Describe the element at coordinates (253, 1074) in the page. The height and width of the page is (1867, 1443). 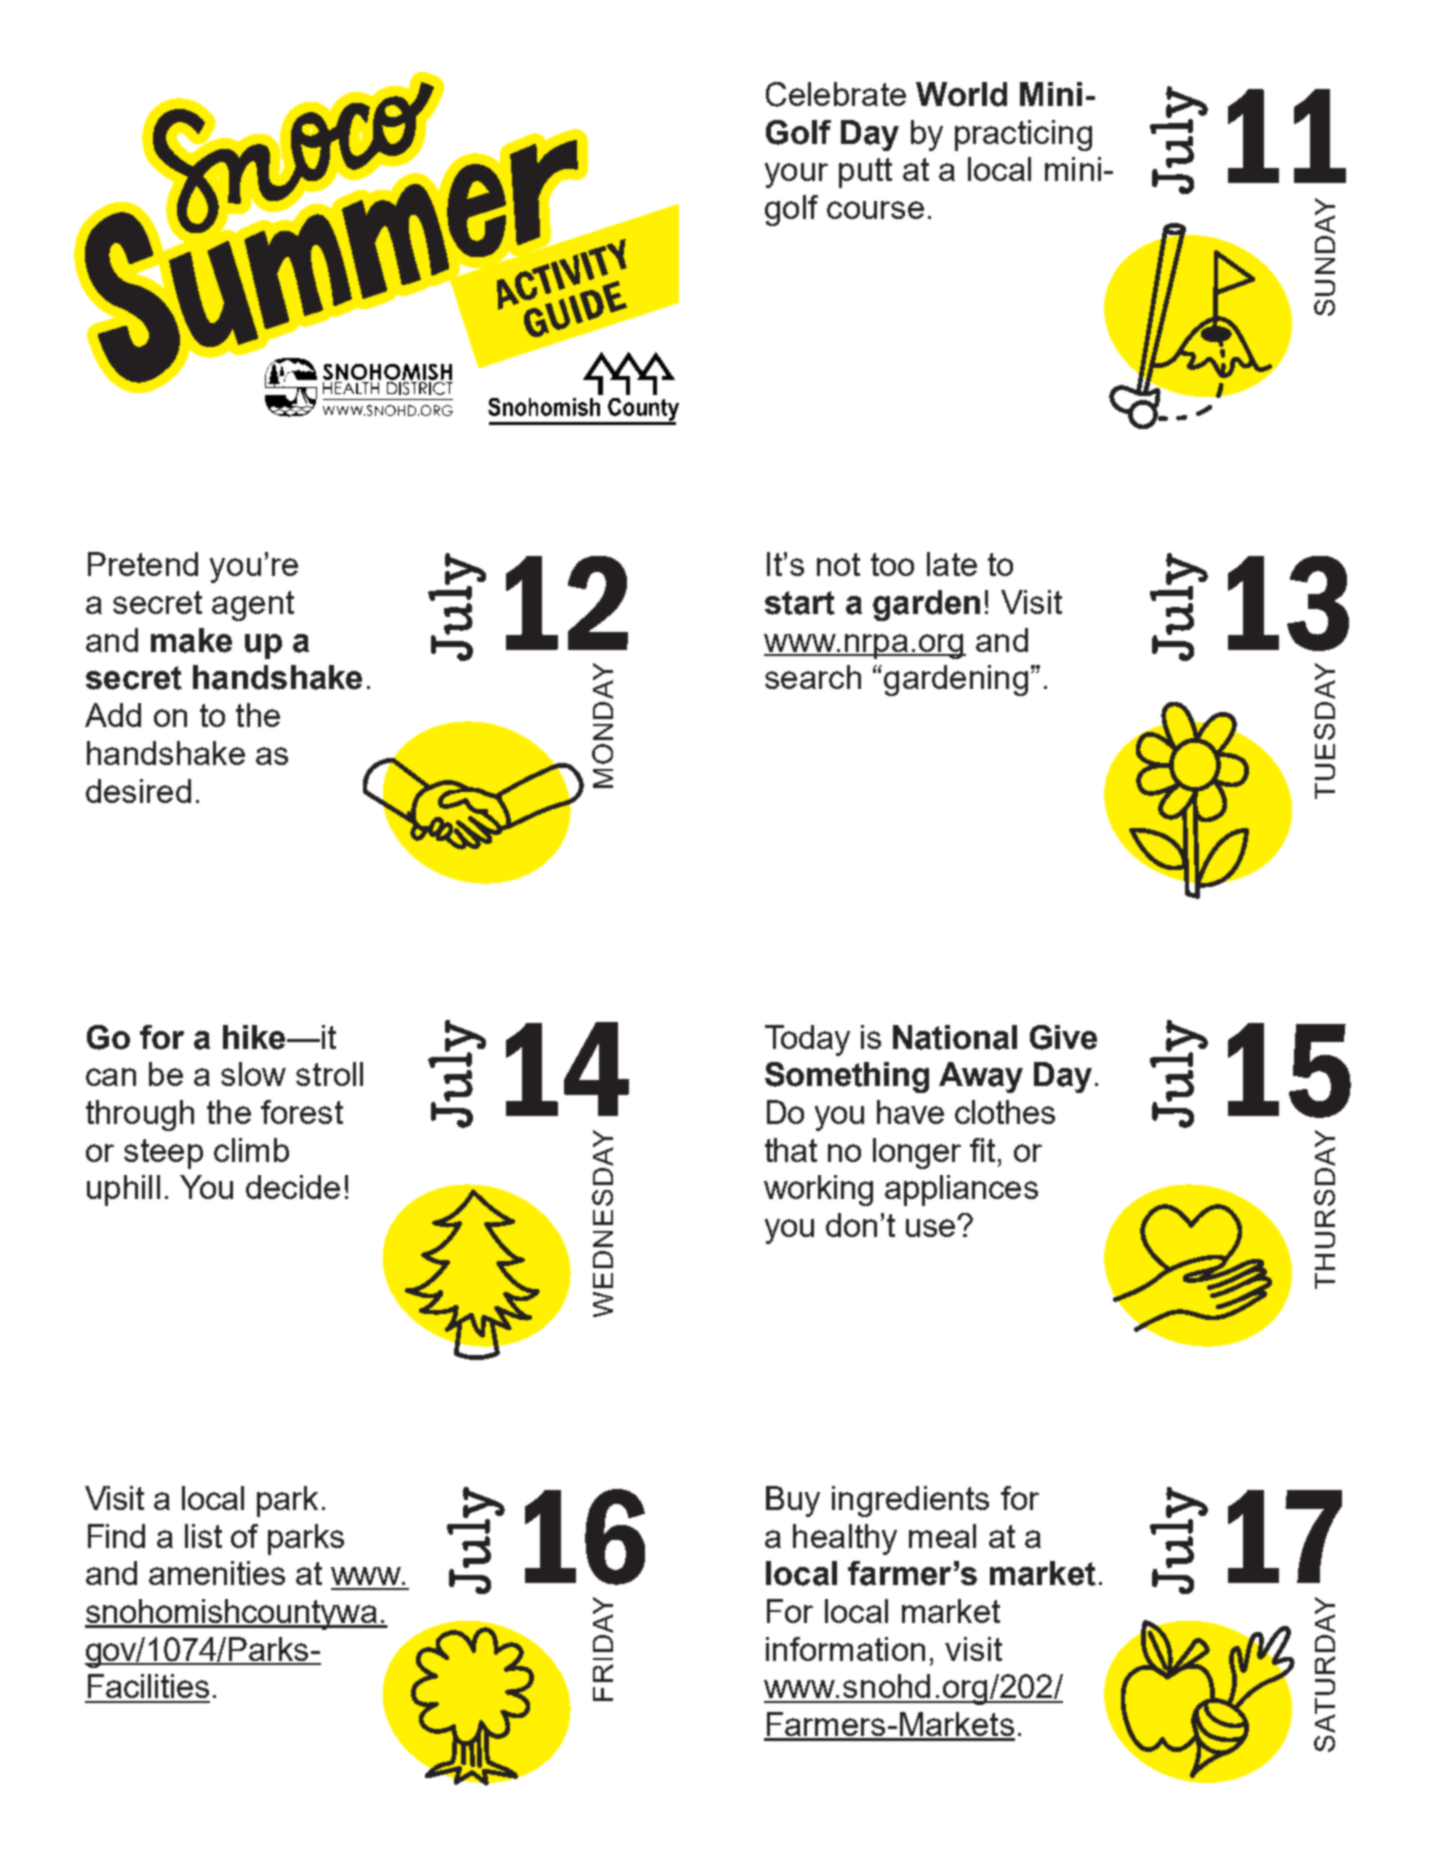
I see `slow` at that location.
